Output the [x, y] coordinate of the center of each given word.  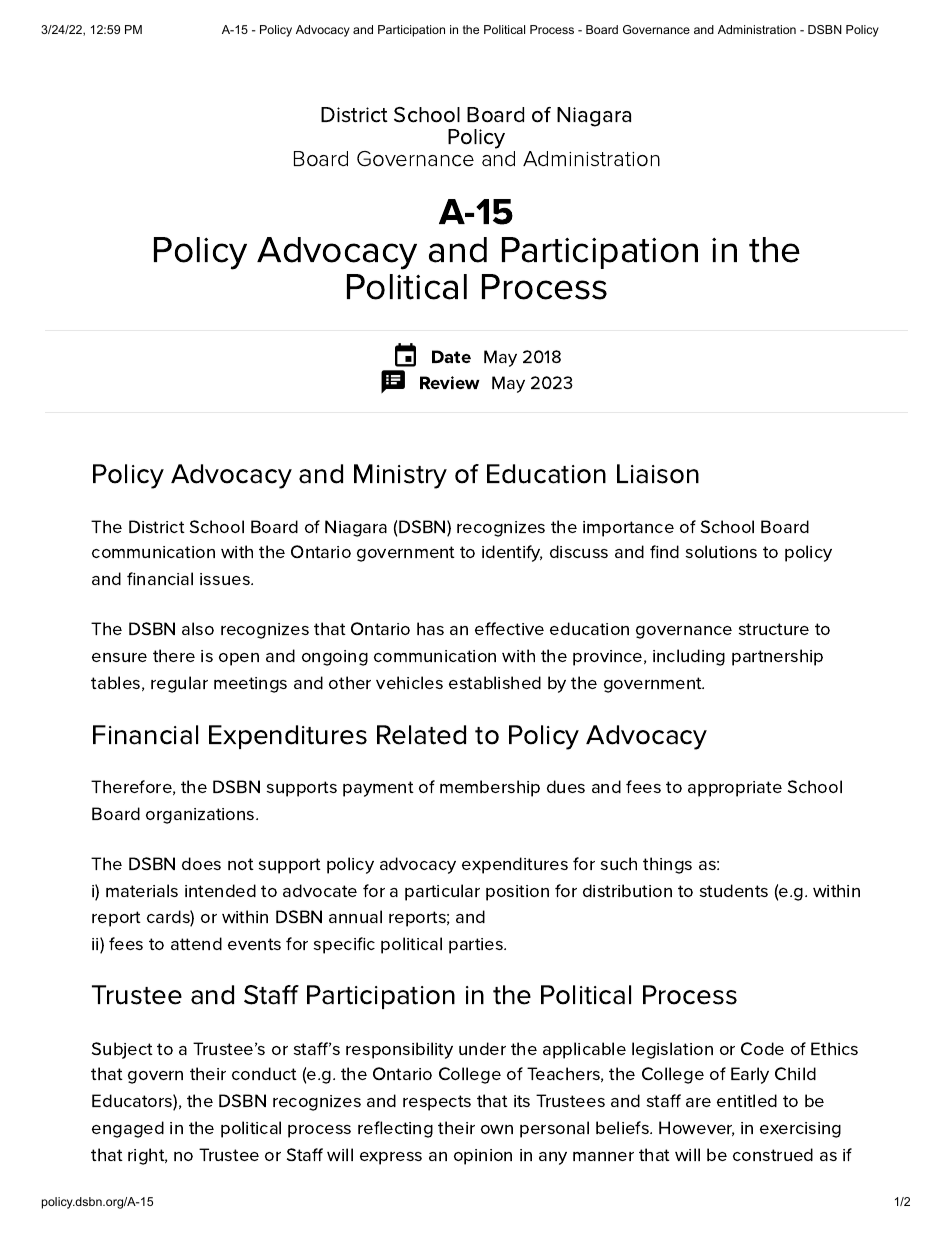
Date [451, 356]
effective [509, 628]
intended [220, 890]
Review [450, 382]
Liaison [658, 474]
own [497, 1129]
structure [774, 629]
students [734, 890]
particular [442, 892]
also [198, 628]
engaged [128, 1129]
